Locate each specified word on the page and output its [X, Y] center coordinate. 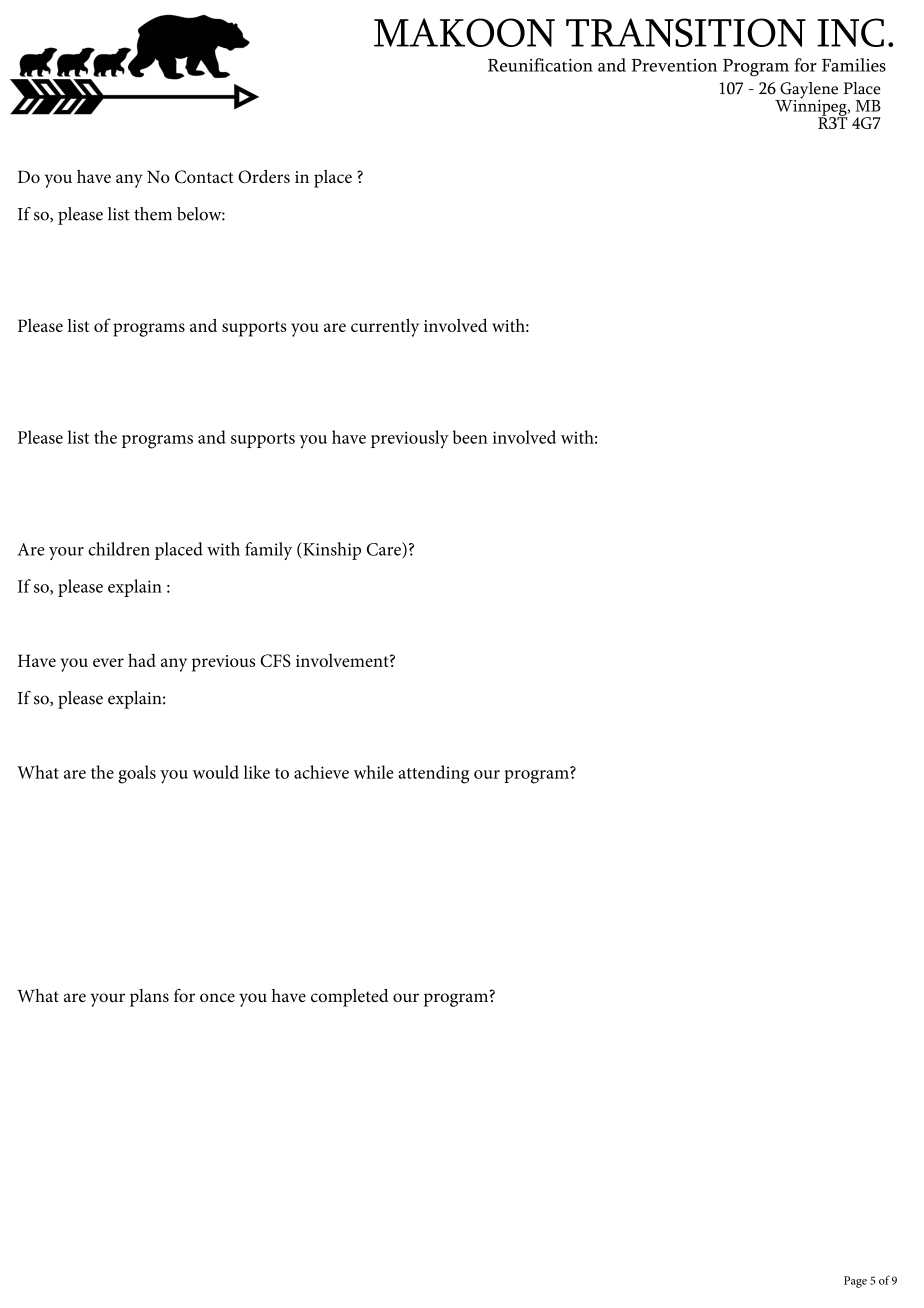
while [374, 772]
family [268, 551]
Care [385, 550]
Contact [204, 177]
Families [854, 65]
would [216, 772]
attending [433, 774]
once [217, 997]
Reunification [540, 65]
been [470, 437]
